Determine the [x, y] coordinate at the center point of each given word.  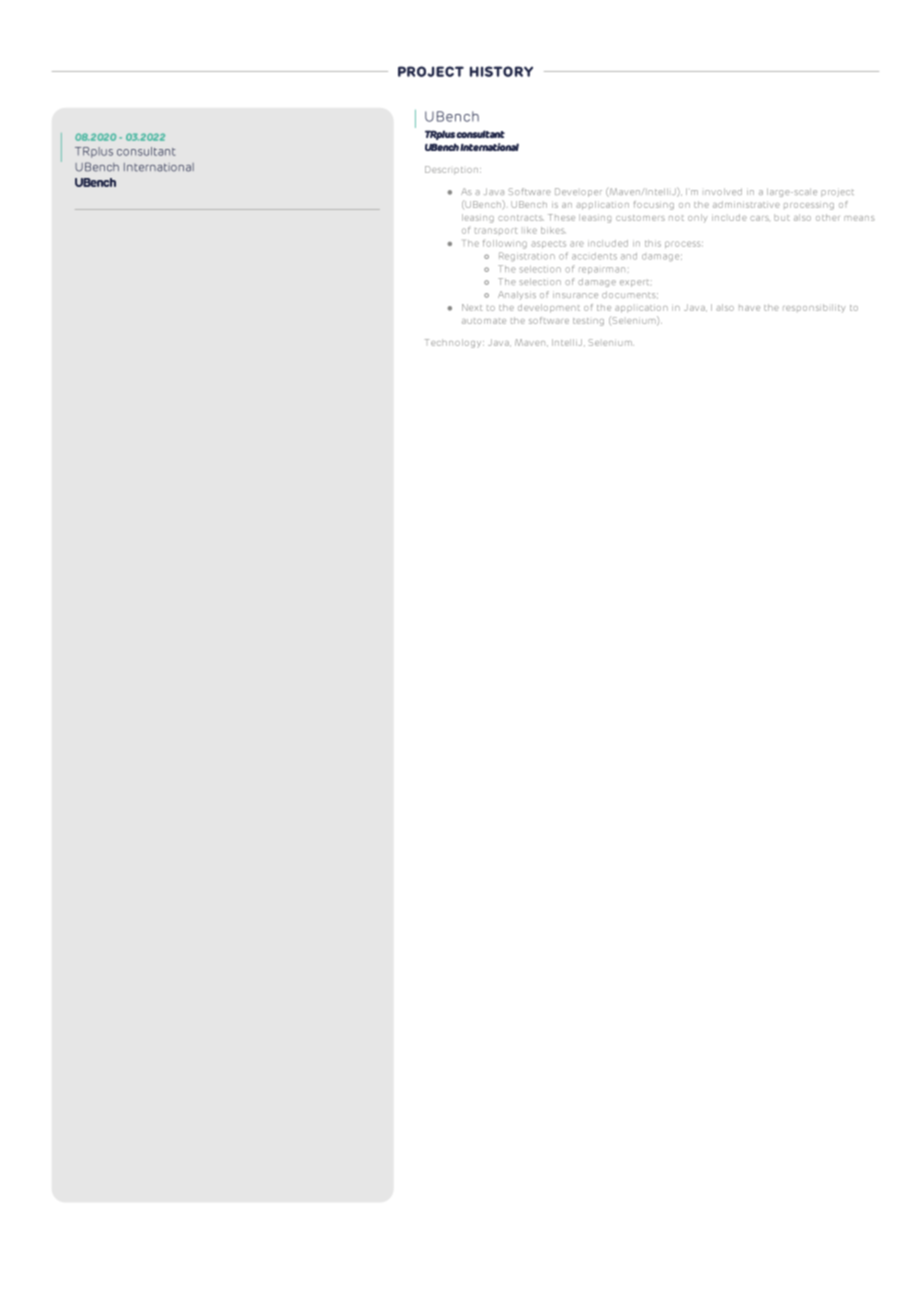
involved [723, 191]
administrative [746, 204]
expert [636, 283]
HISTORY [501, 71]
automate [484, 321]
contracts [521, 218]
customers [640, 218]
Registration [527, 257]
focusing [654, 205]
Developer [578, 192]
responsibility [814, 308]
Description [453, 170]
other [827, 217]
